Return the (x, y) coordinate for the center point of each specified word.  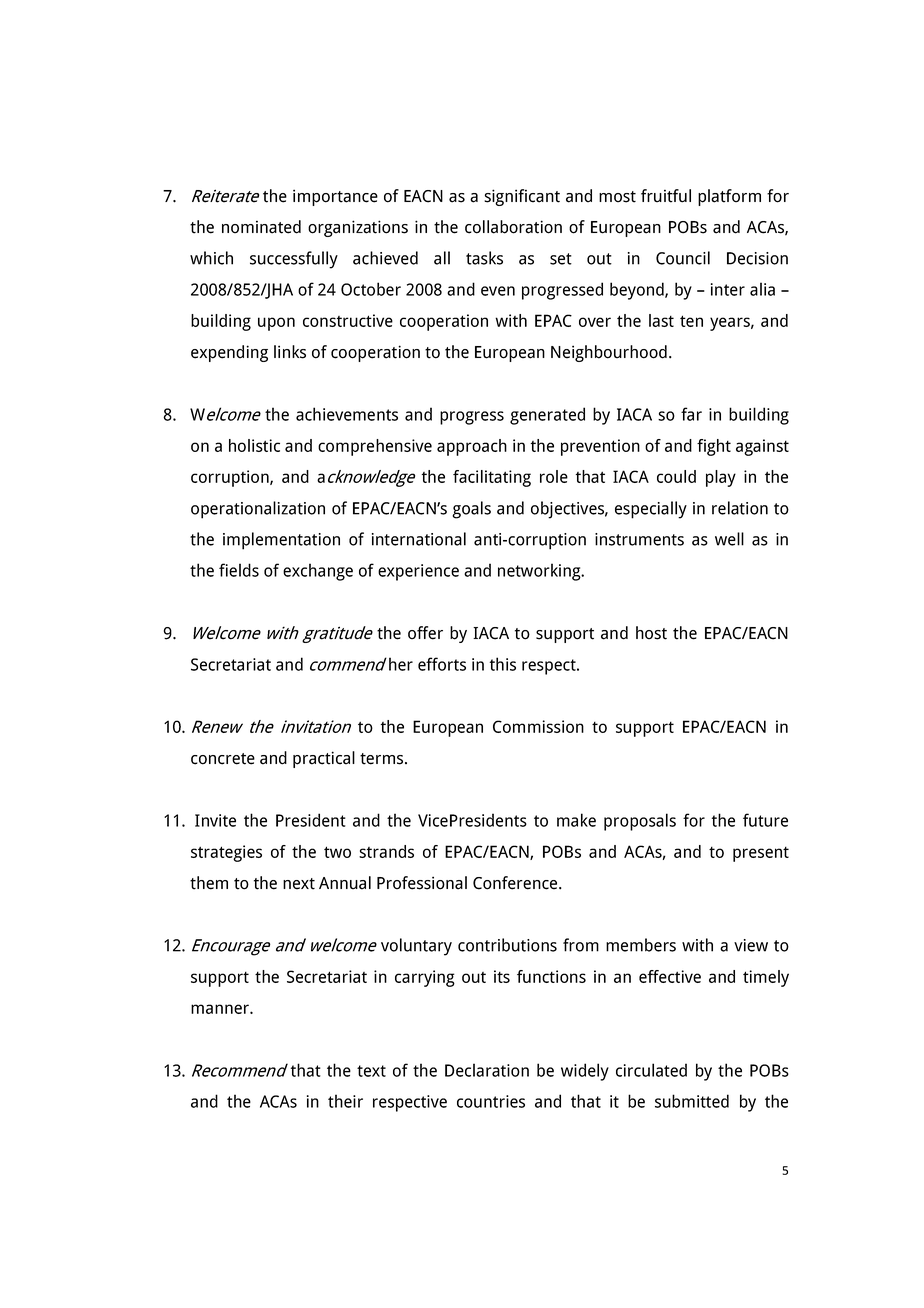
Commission (538, 726)
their (345, 1101)
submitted (692, 1101)
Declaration (487, 1070)
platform (729, 197)
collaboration (513, 227)
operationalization (258, 510)
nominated (261, 227)
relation (740, 508)
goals (471, 510)
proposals (640, 822)
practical (324, 759)
